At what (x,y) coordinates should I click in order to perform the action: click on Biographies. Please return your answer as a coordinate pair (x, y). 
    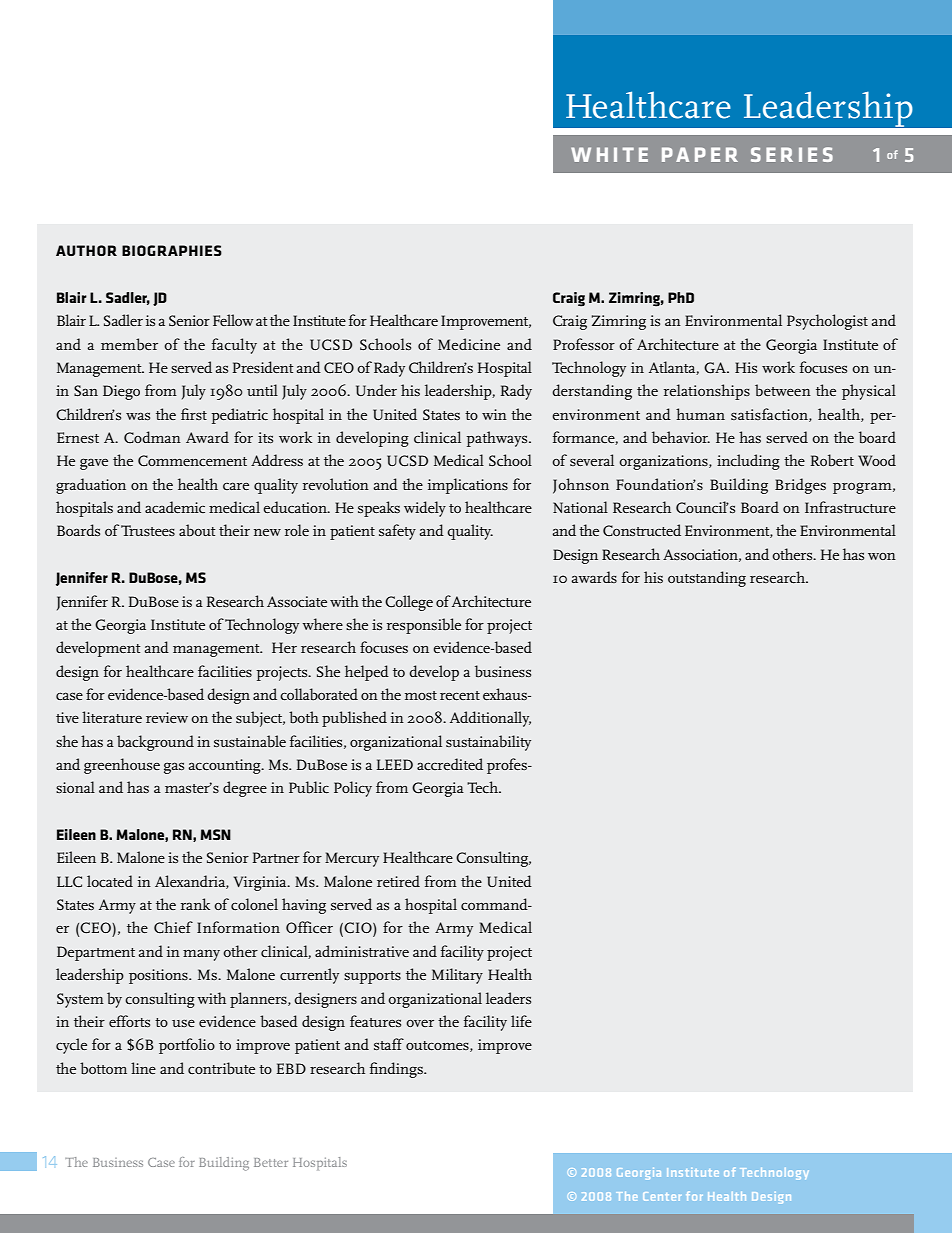
    Looking at the image, I should click on (172, 250).
